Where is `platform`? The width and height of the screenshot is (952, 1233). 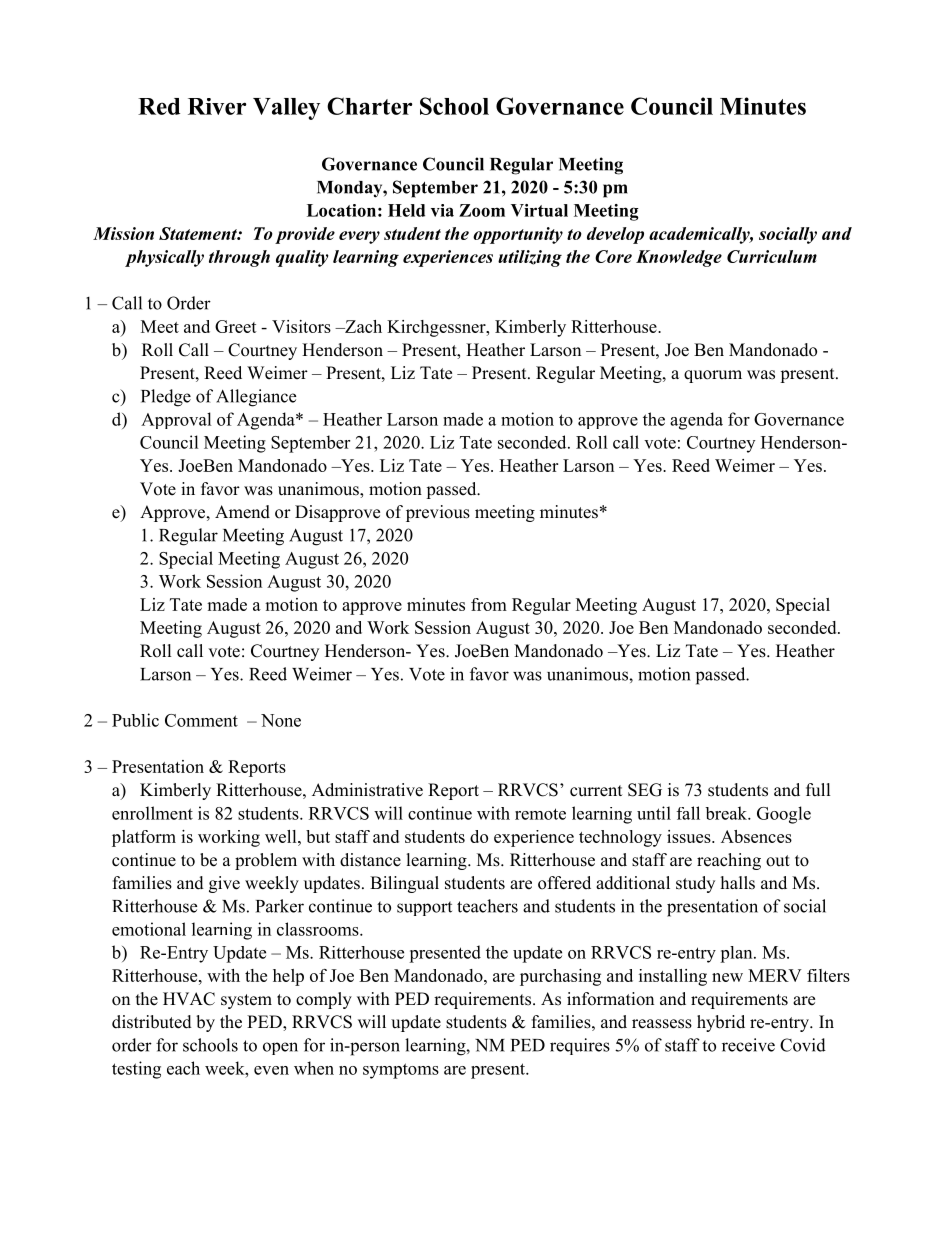 platform is located at coordinates (144, 838).
